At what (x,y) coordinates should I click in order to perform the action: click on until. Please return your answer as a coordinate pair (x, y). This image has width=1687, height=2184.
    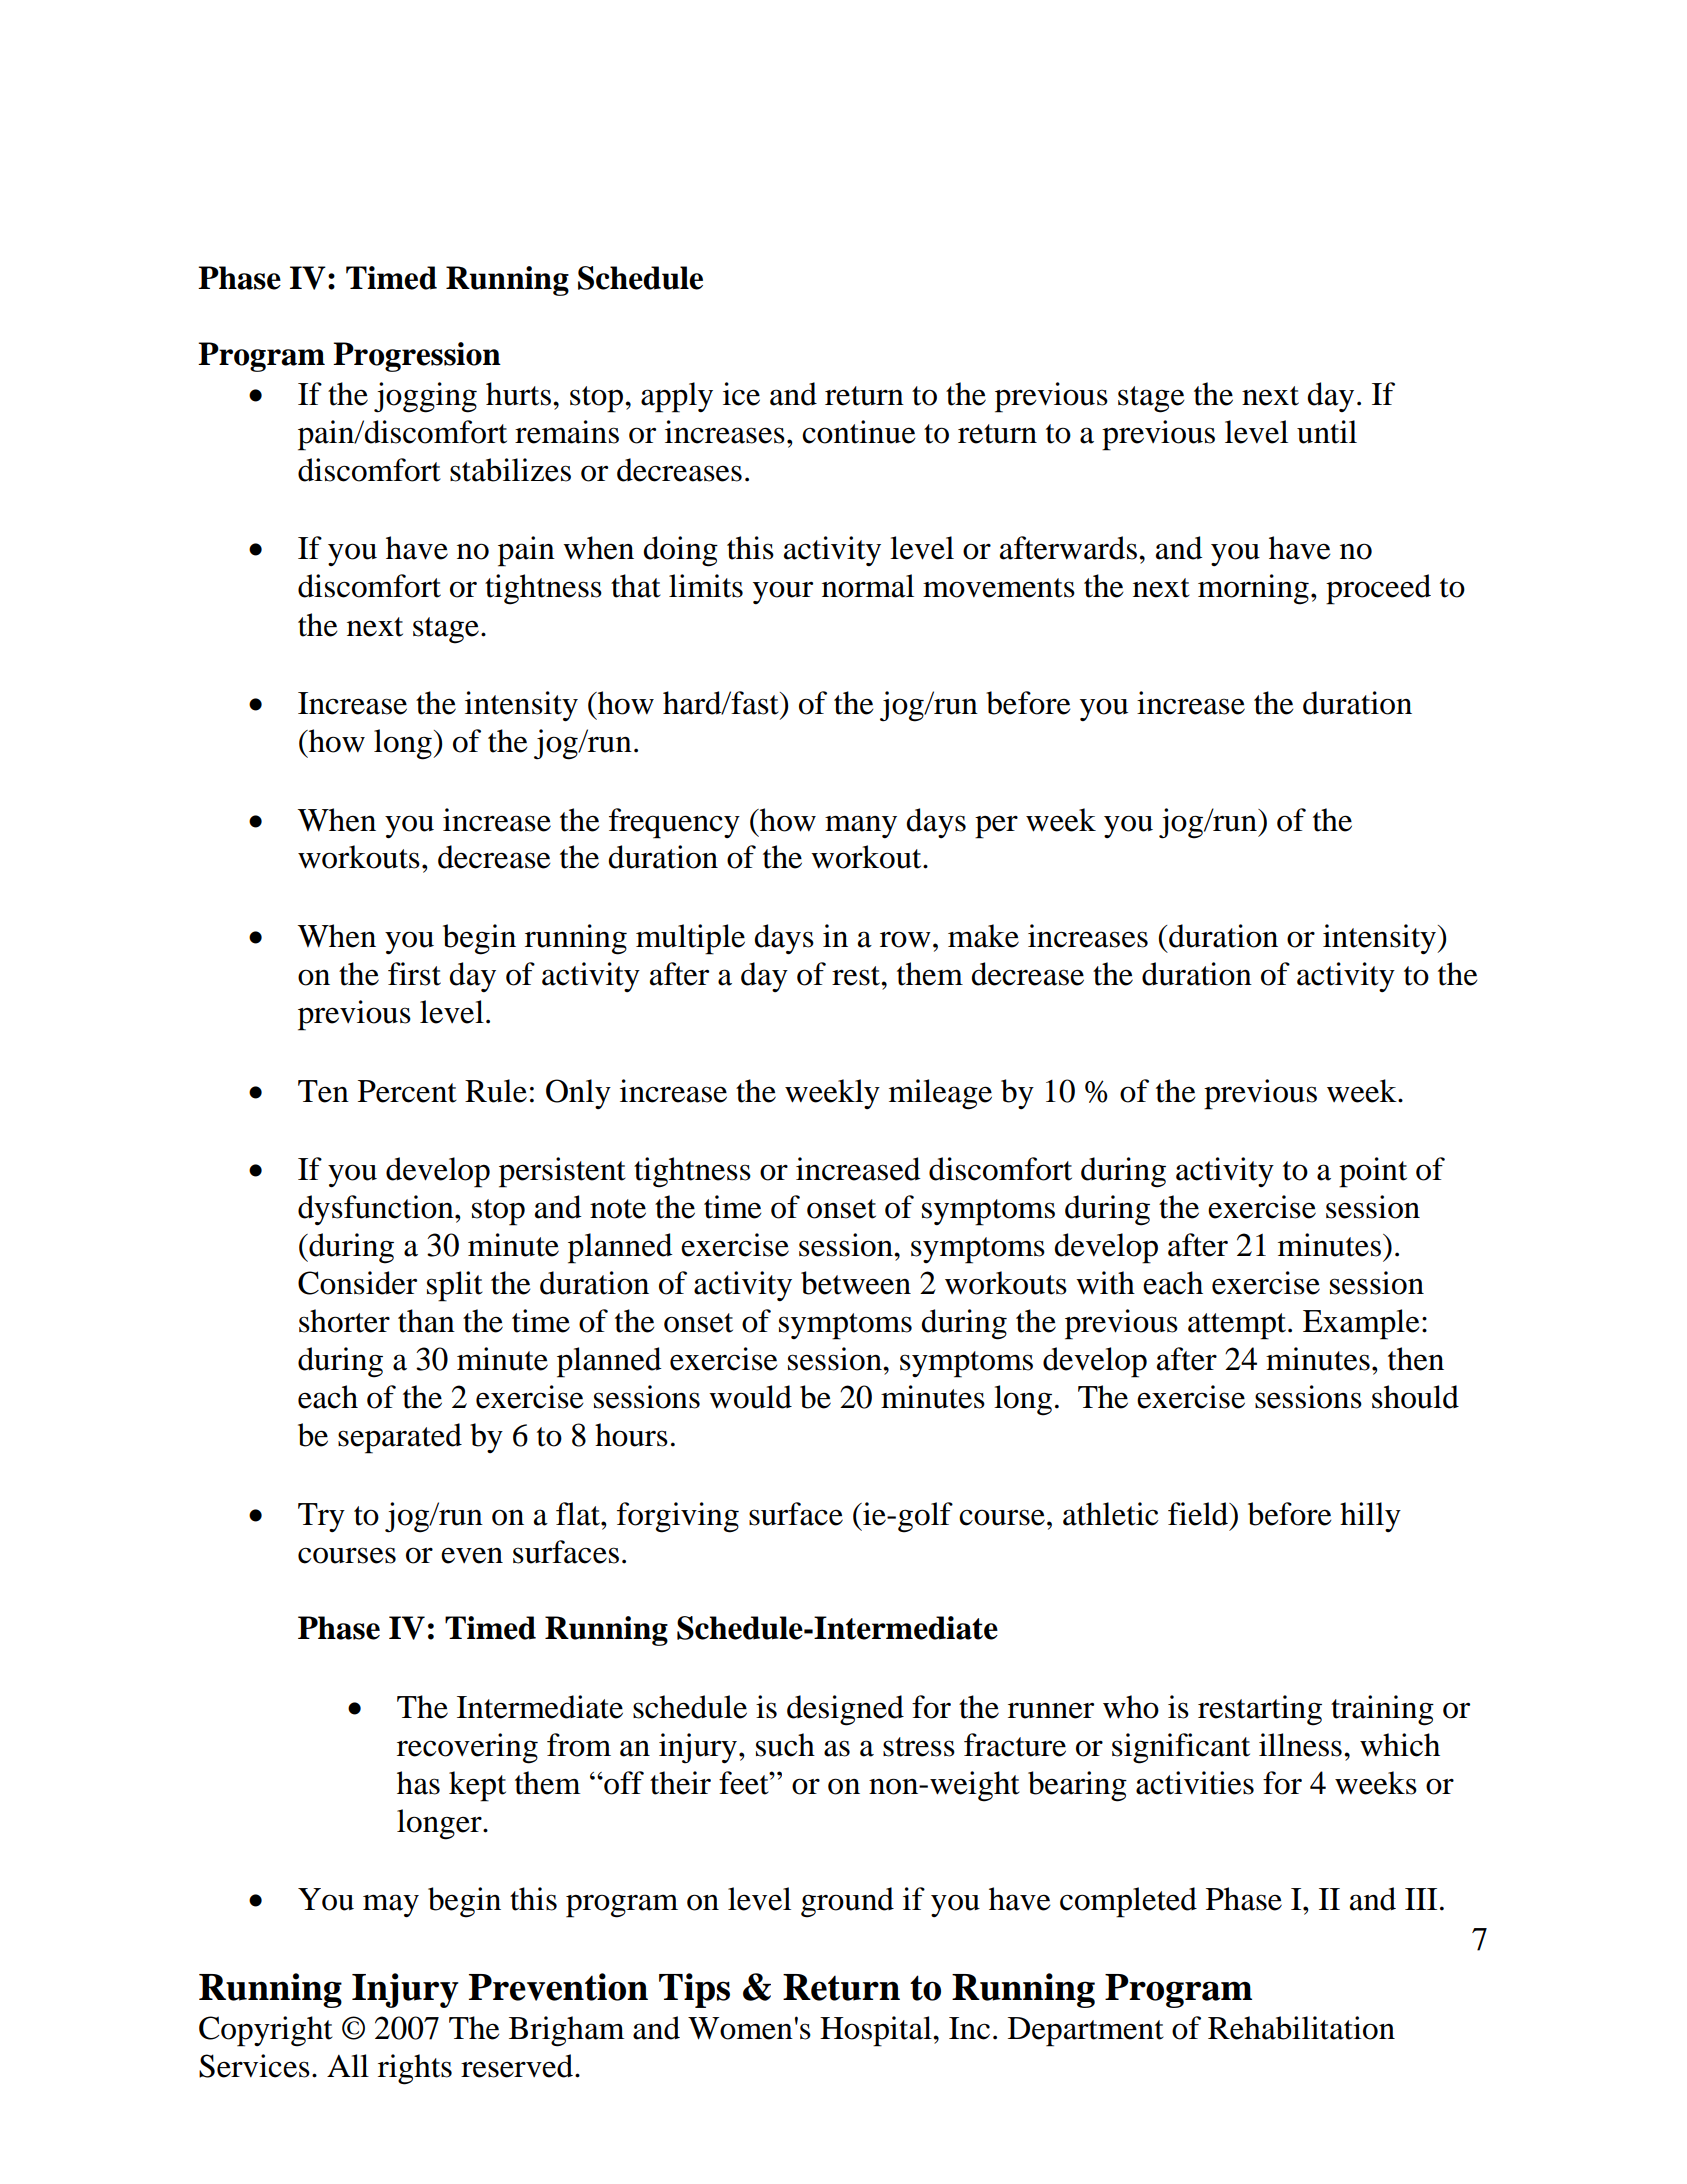
    Looking at the image, I should click on (1327, 432).
